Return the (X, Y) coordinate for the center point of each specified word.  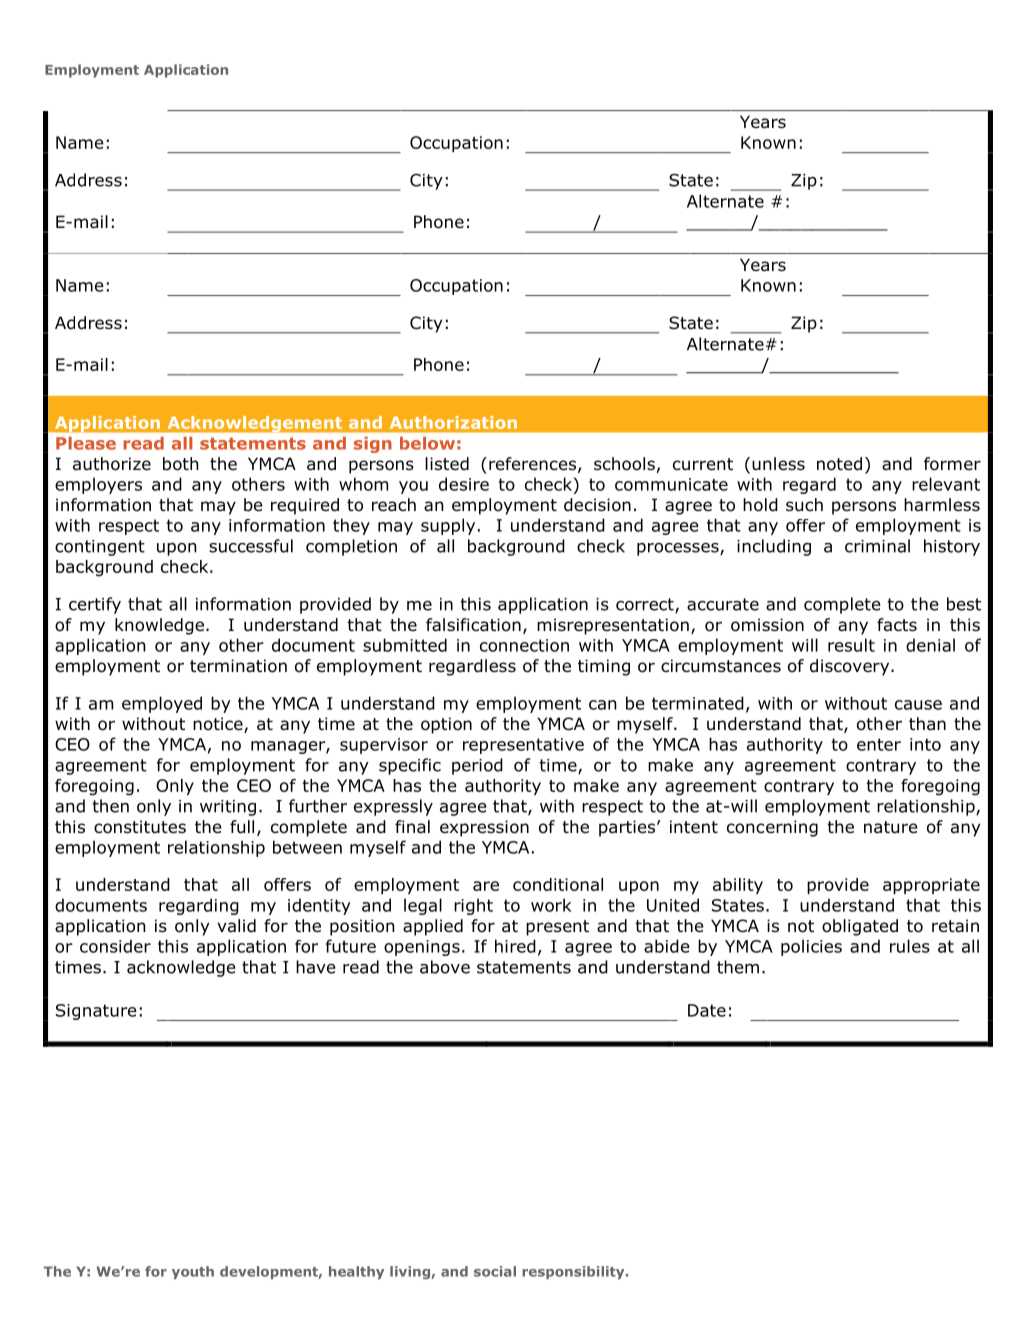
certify (95, 605)
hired (515, 946)
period (477, 766)
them (738, 967)
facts (897, 624)
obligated (860, 927)
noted (839, 464)
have (315, 967)
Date (707, 1010)
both (181, 464)
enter (879, 744)
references (532, 464)
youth (193, 1272)
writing (228, 808)
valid (236, 926)
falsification (473, 625)
